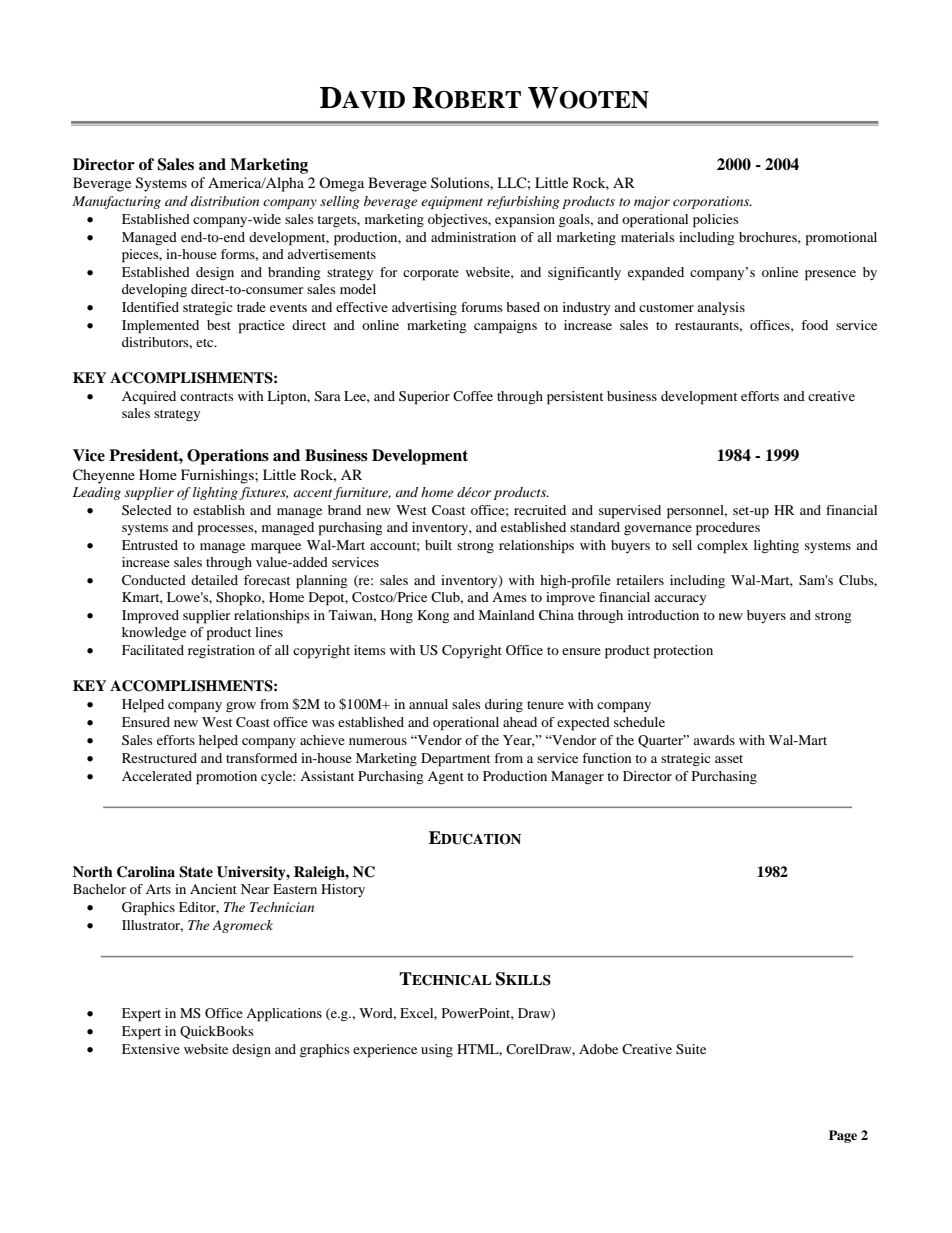 The image size is (952, 1233). What do you see at coordinates (452, 202) in the screenshot?
I see `equipment` at bounding box center [452, 202].
